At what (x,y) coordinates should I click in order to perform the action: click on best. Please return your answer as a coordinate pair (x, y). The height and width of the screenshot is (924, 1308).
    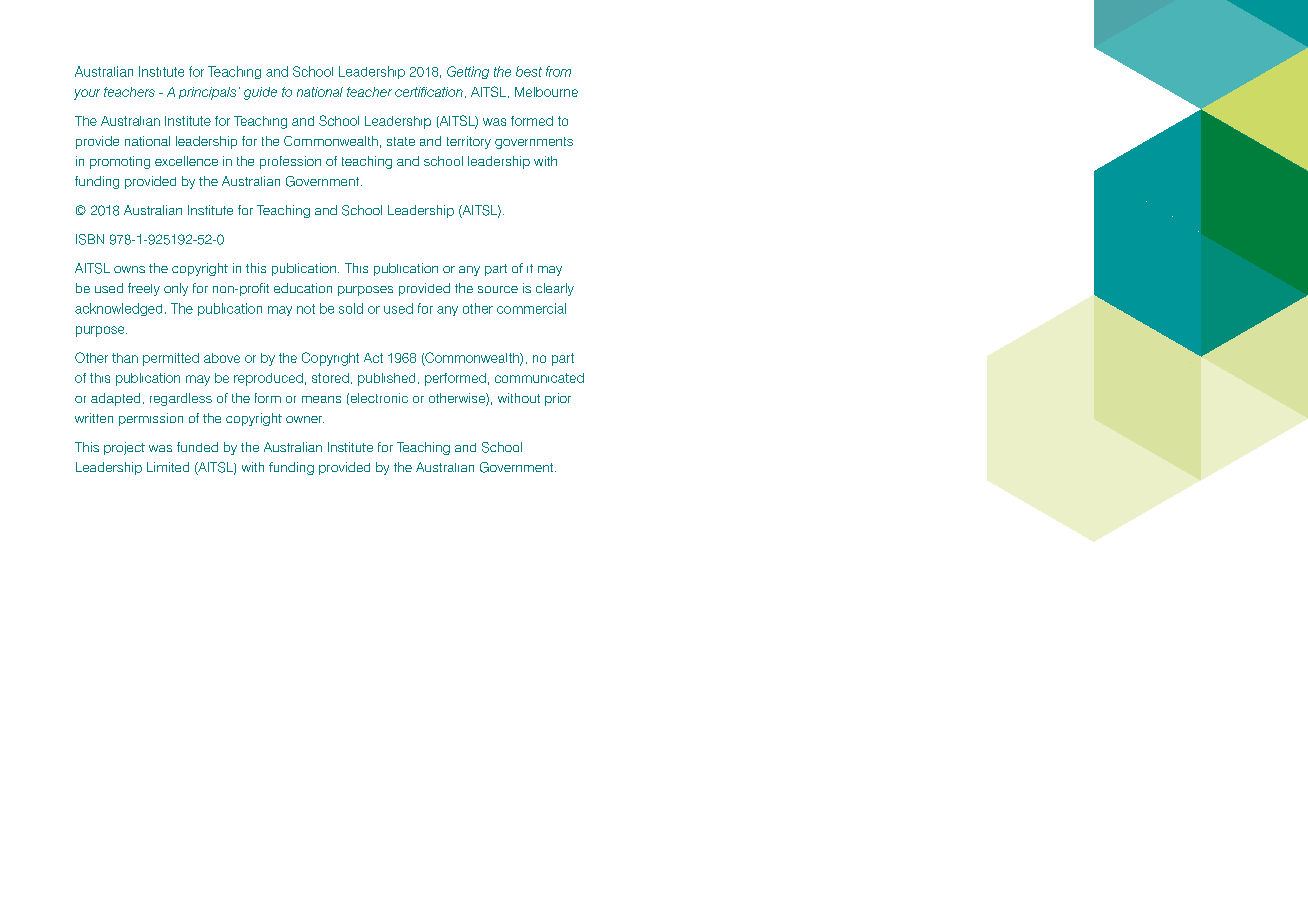
    Looking at the image, I should click on (529, 71).
